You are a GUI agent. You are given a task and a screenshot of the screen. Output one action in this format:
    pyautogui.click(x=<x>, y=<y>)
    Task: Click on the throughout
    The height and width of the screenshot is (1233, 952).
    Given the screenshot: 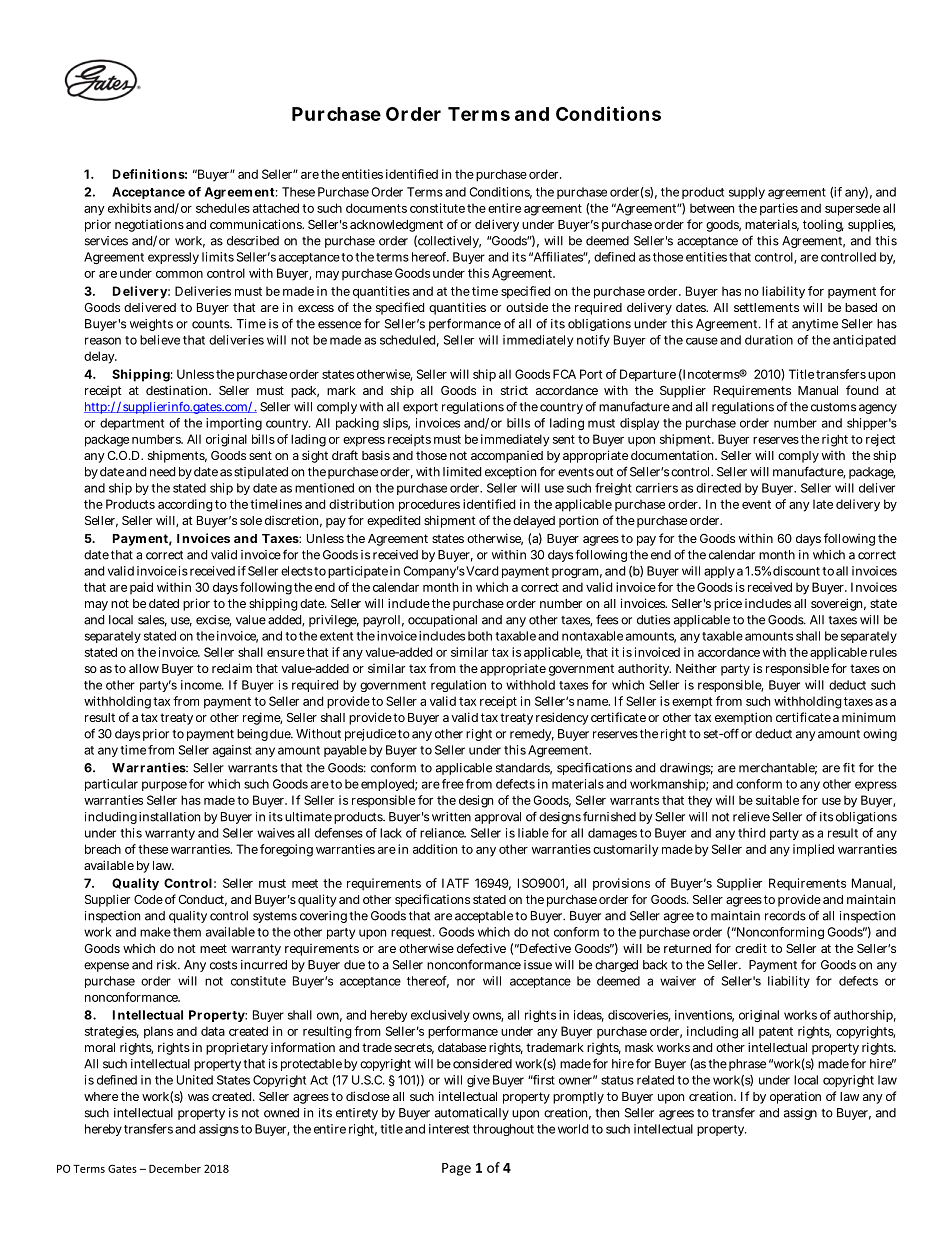 What is the action you would take?
    pyautogui.click(x=503, y=1130)
